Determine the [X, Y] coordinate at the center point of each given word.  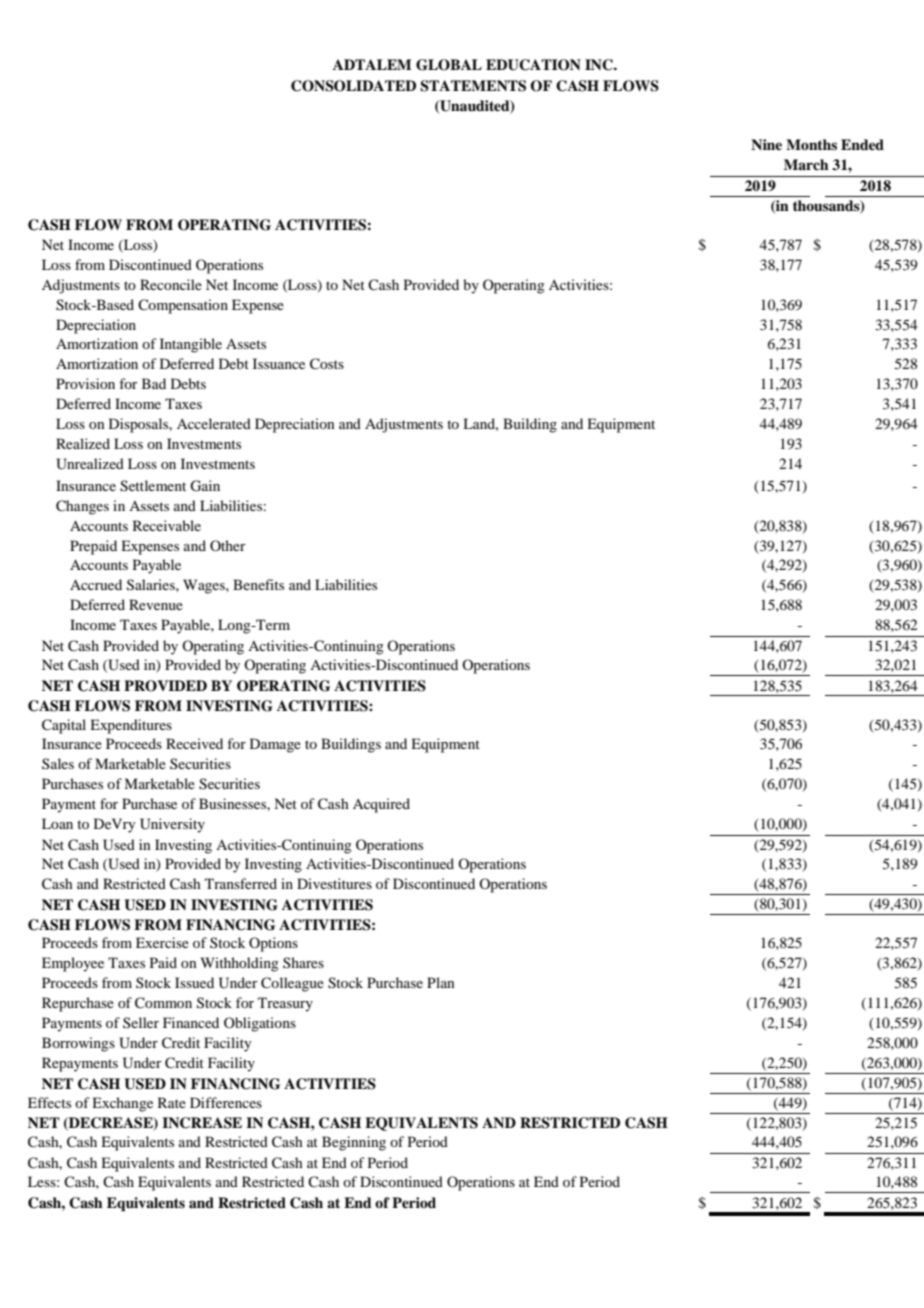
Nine [766, 144]
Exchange [122, 1104]
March [806, 164]
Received [194, 743]
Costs [327, 364]
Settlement [153, 486]
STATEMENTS [473, 86]
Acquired [381, 805]
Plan [441, 982]
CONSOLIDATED [353, 86]
